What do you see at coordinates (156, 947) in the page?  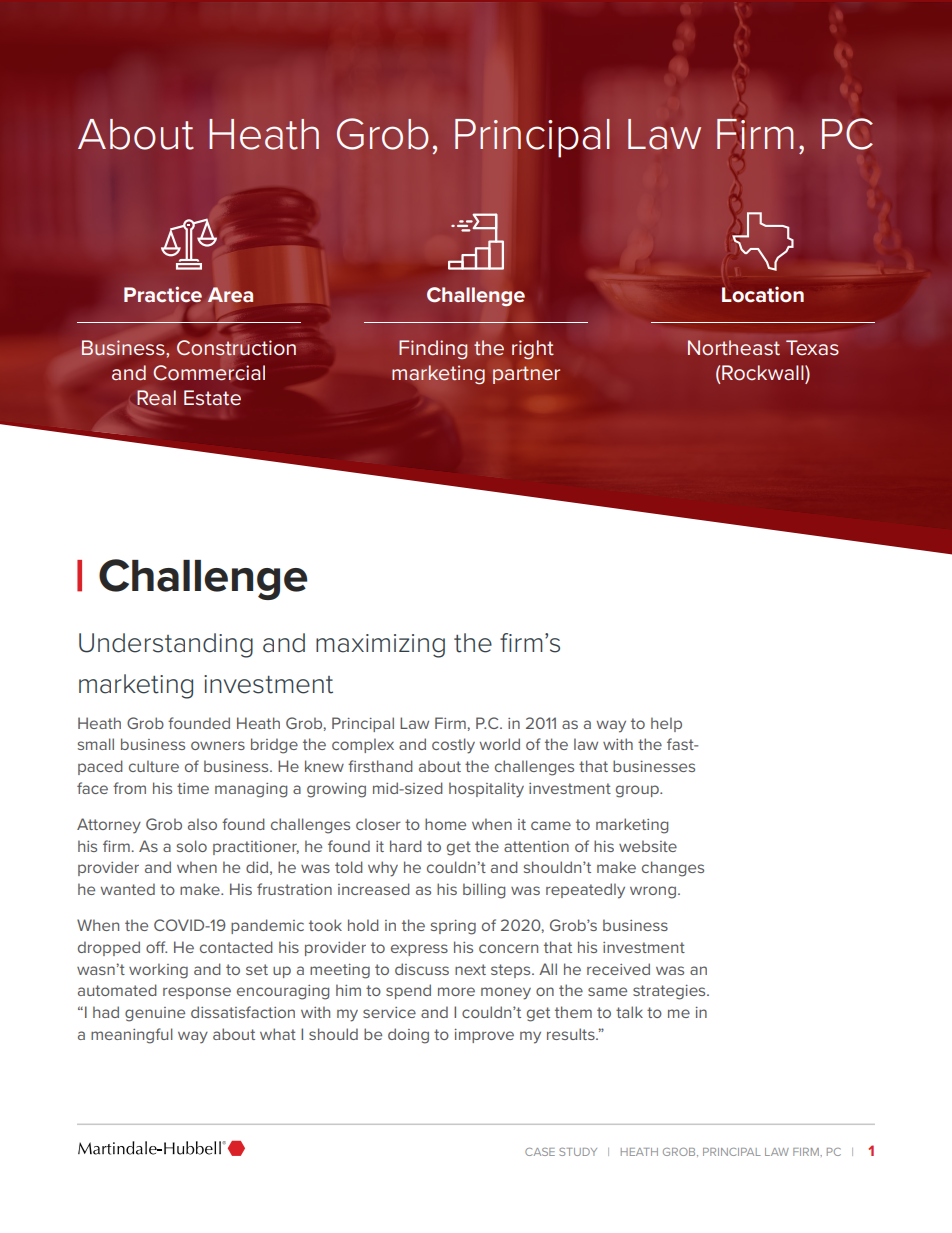 I see `off` at bounding box center [156, 947].
